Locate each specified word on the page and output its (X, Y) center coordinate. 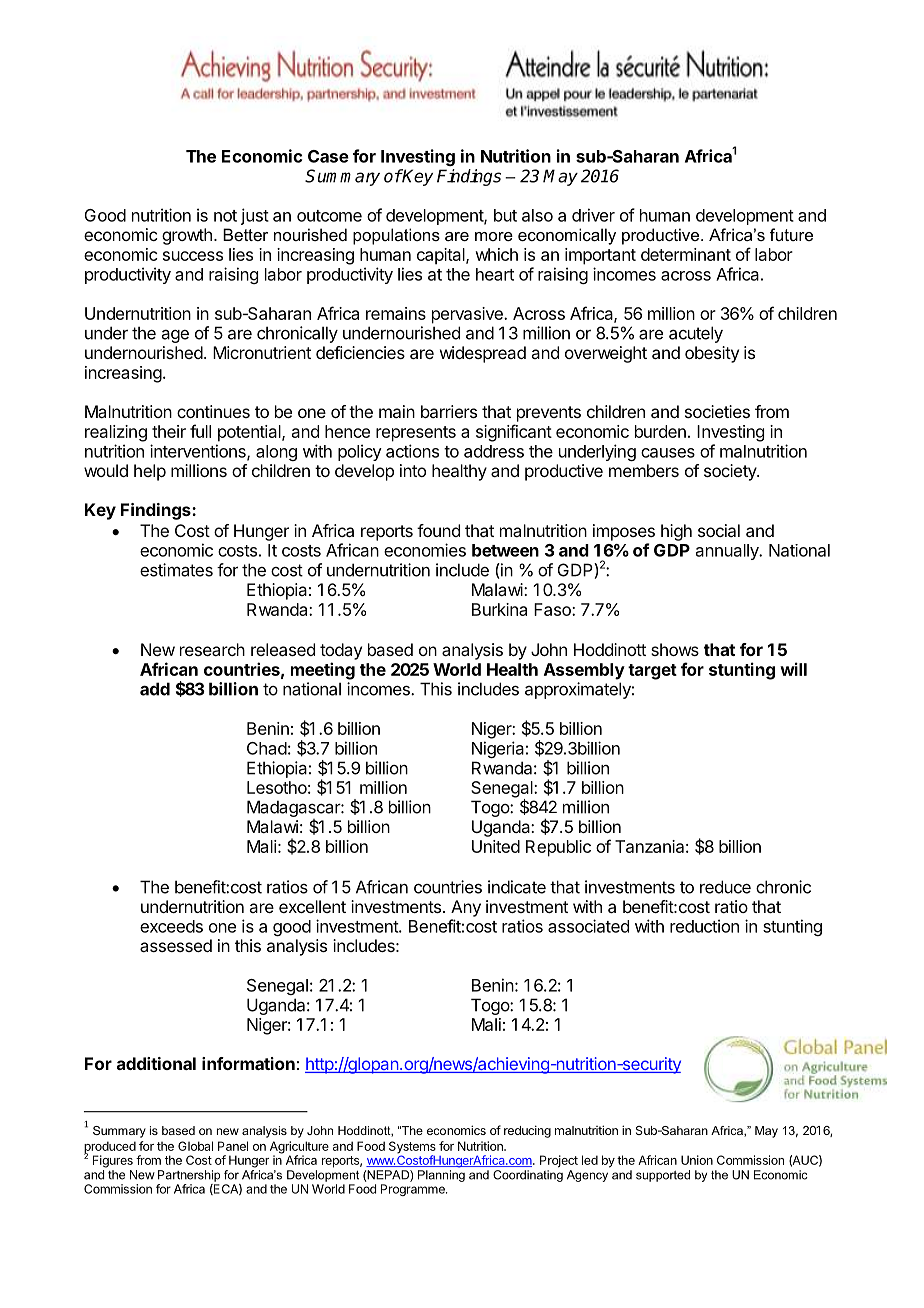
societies (717, 411)
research (212, 649)
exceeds (171, 926)
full (200, 431)
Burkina (499, 609)
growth (187, 236)
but (505, 215)
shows (675, 649)
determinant (686, 254)
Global (195, 1146)
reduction (704, 926)
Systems (412, 1148)
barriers (449, 411)
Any (466, 908)
